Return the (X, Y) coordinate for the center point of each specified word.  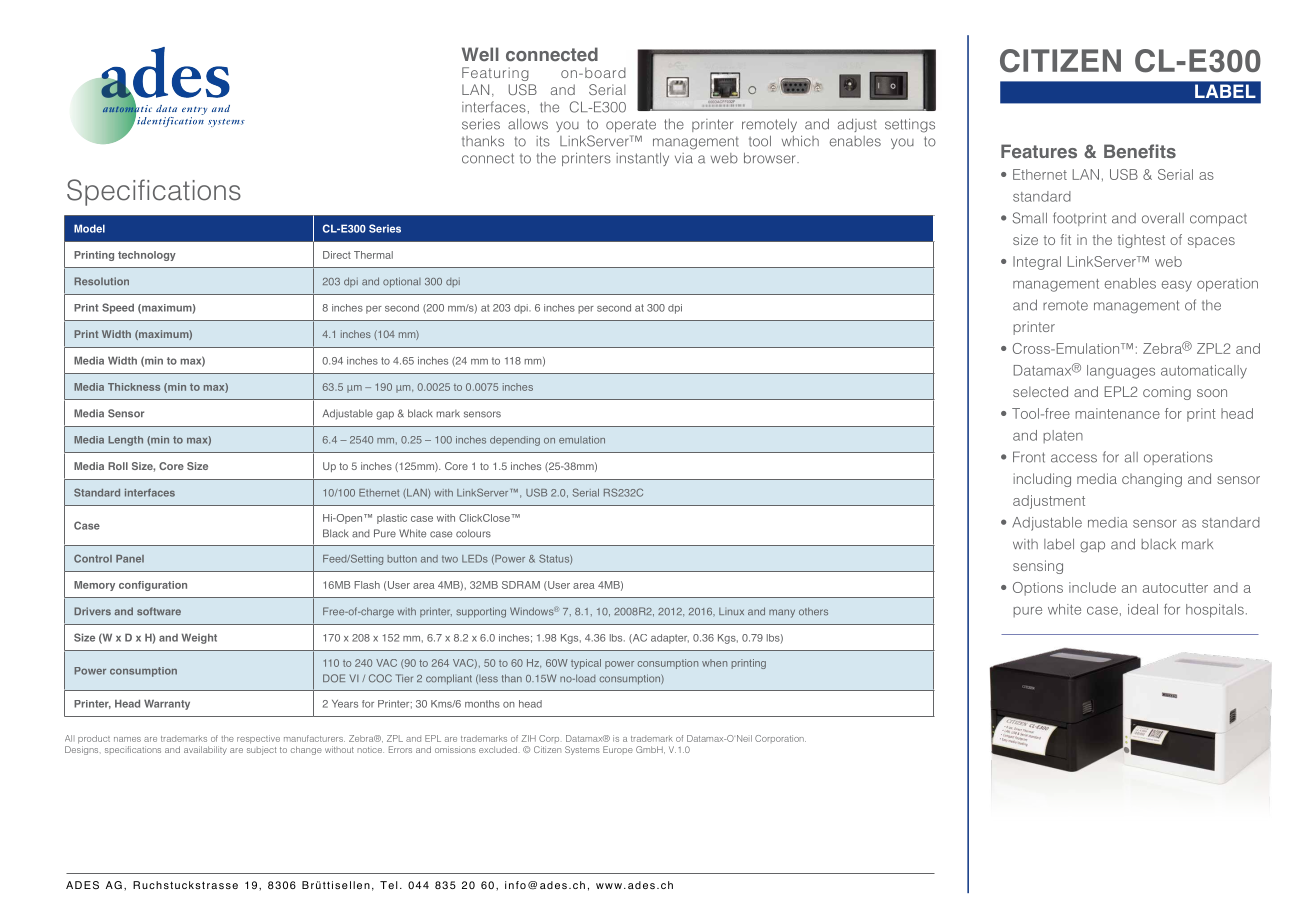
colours (473, 533)
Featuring (495, 74)
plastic (392, 519)
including (1042, 480)
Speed (118, 308)
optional (402, 282)
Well (480, 54)
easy (1177, 286)
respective (258, 739)
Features (1039, 151)
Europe (618, 749)
